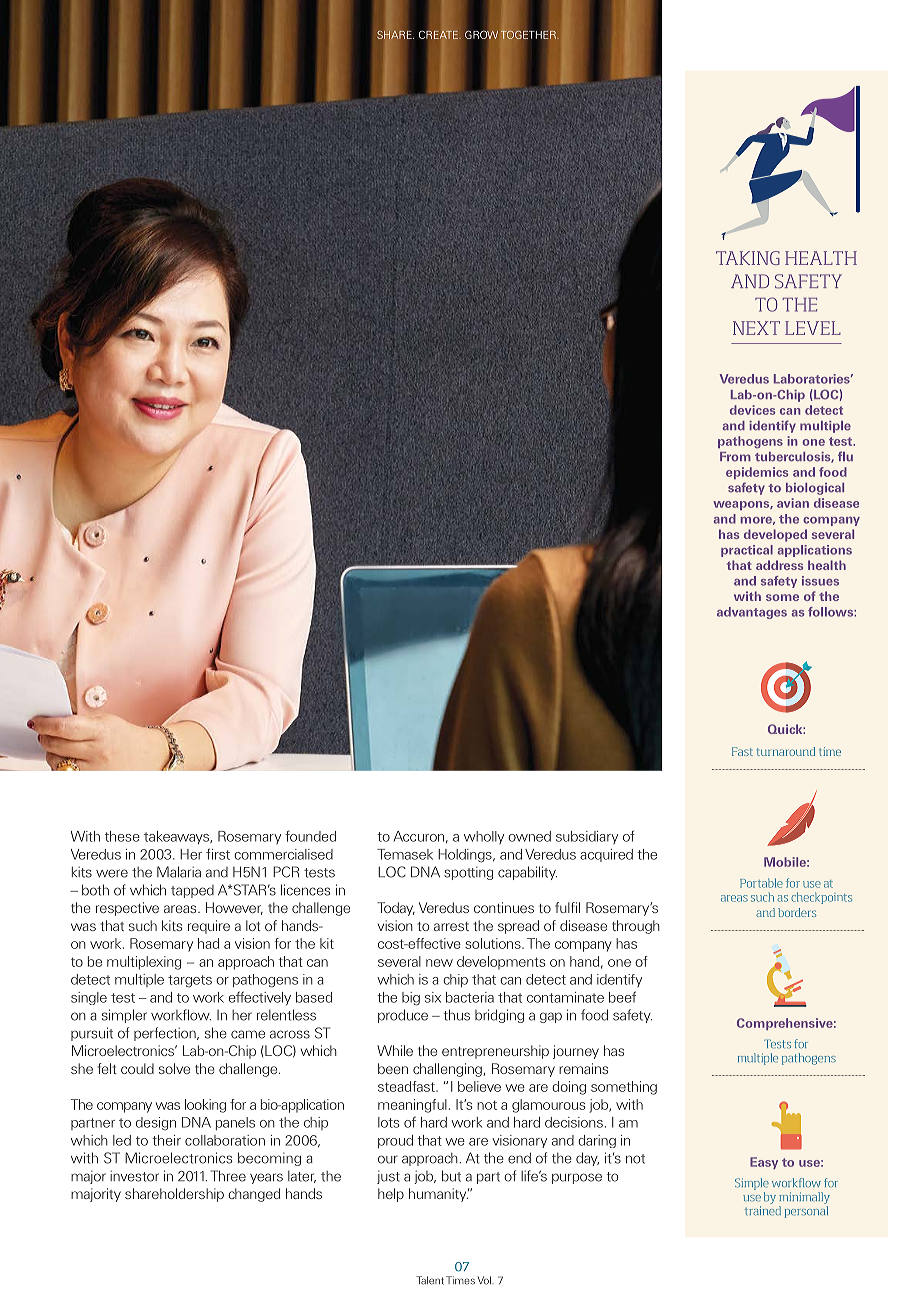  I want to click on TOGETHER, so click(529, 34).
